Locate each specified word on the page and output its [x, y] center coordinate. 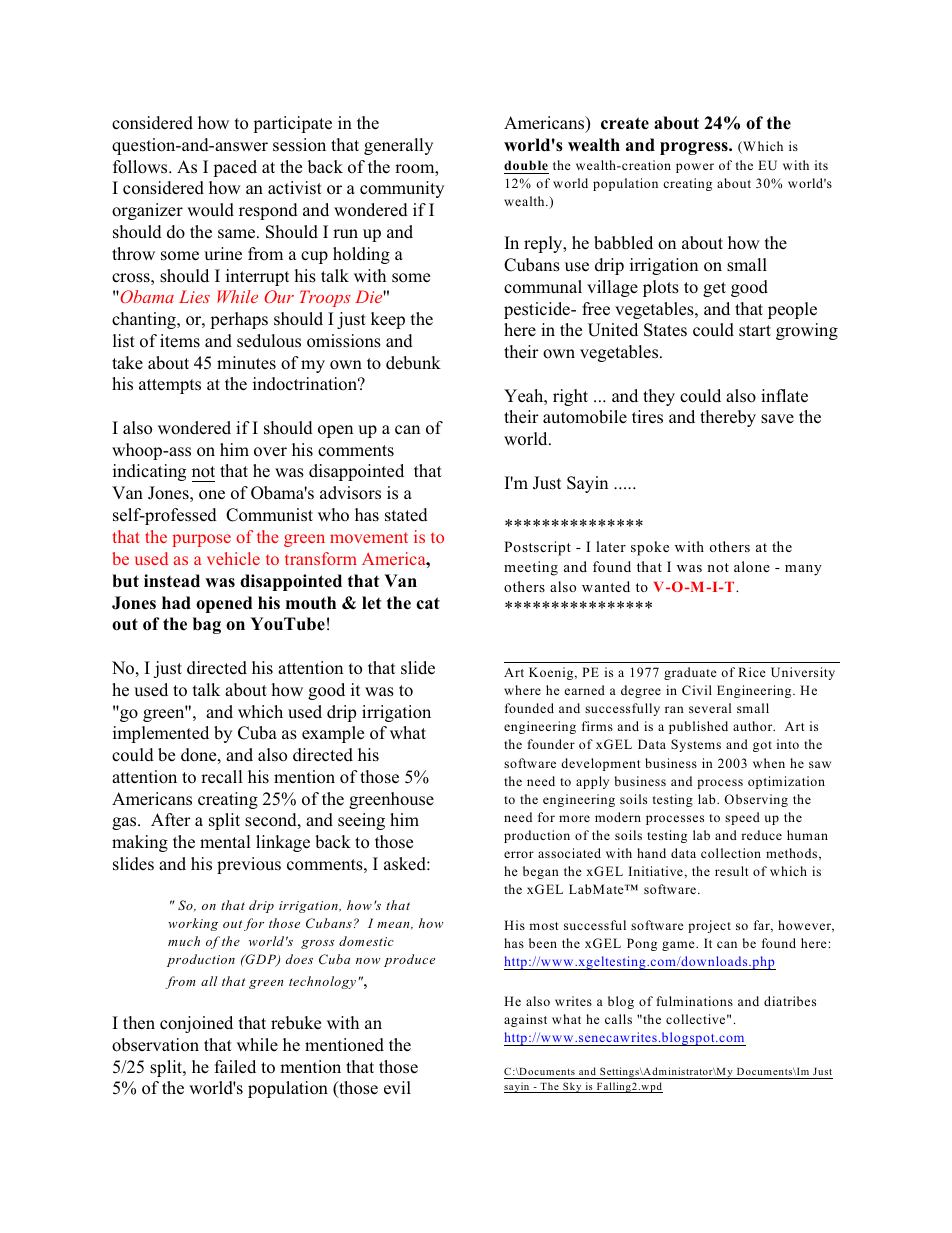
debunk [413, 363]
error [519, 854]
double [526, 165]
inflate [784, 396]
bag [207, 625]
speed [742, 818]
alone [752, 566]
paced [235, 168]
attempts [170, 386]
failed [235, 1066]
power [695, 168]
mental [225, 842]
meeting [531, 568]
